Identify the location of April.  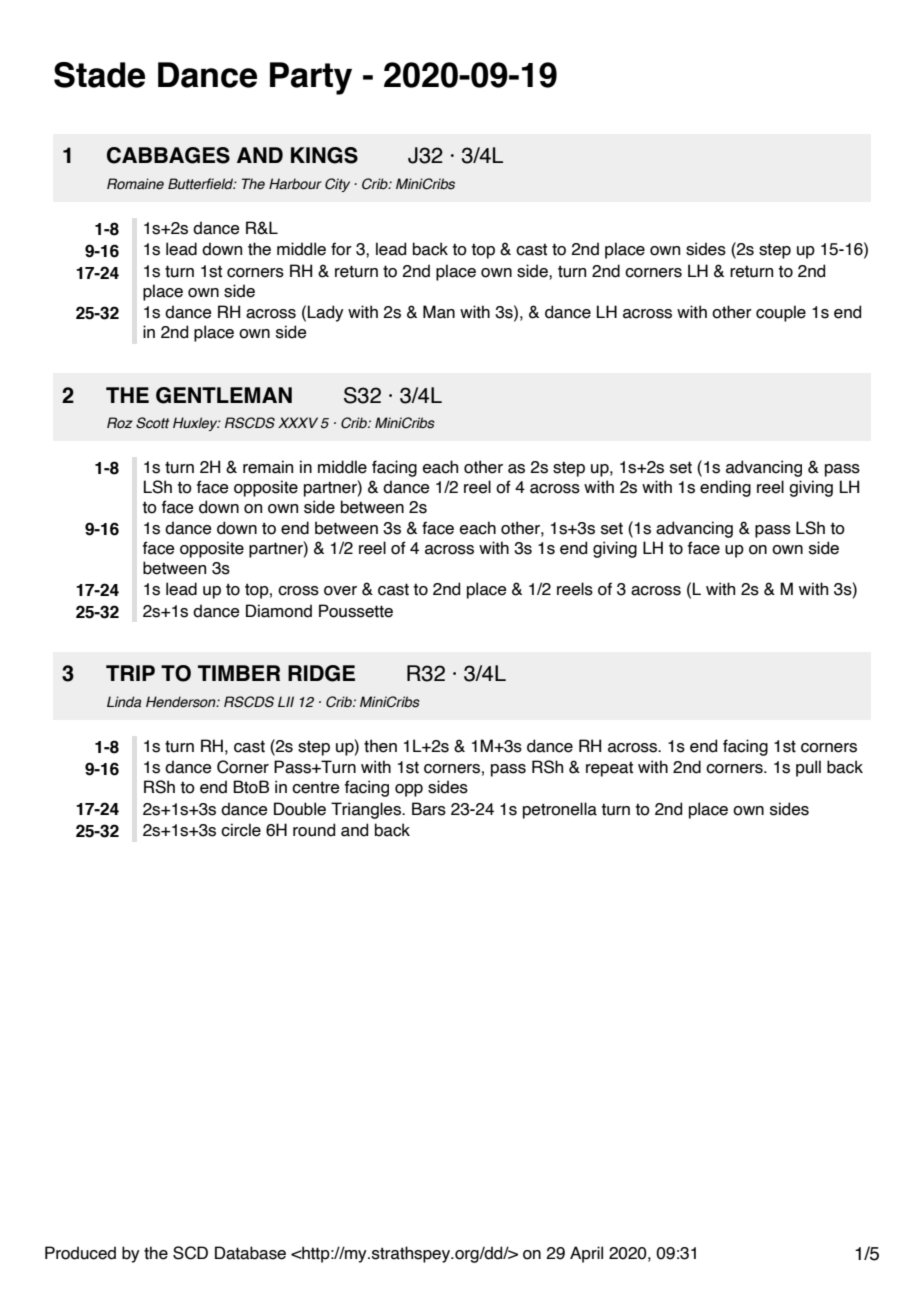
(586, 1254).
